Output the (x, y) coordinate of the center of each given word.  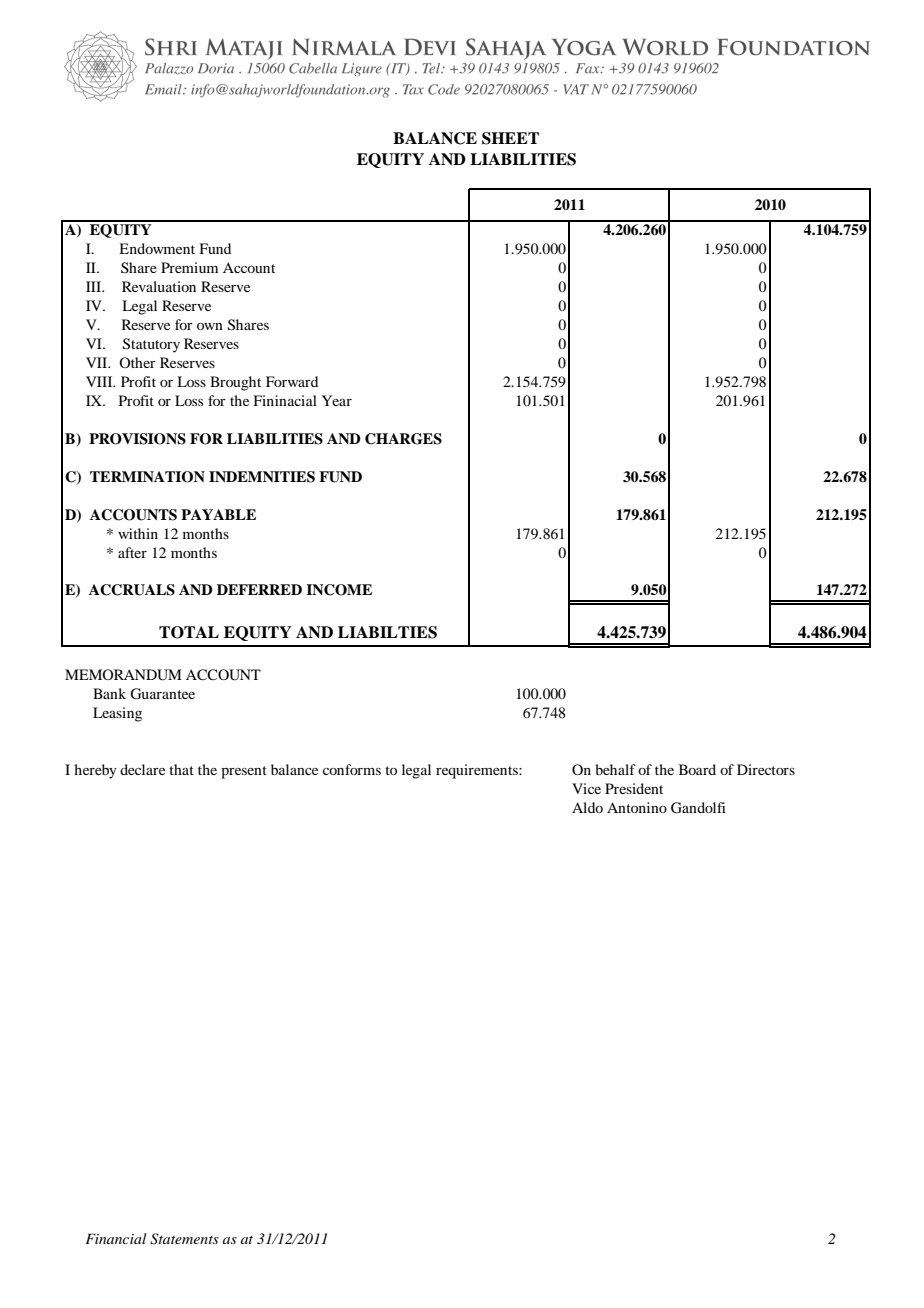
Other (137, 362)
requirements (478, 771)
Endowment (157, 248)
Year (337, 400)
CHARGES (403, 439)
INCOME (339, 590)
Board (697, 769)
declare (142, 769)
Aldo (587, 807)
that (181, 769)
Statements (184, 1239)
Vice (586, 788)
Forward (292, 381)
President (634, 788)
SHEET (510, 138)
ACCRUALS (132, 590)
